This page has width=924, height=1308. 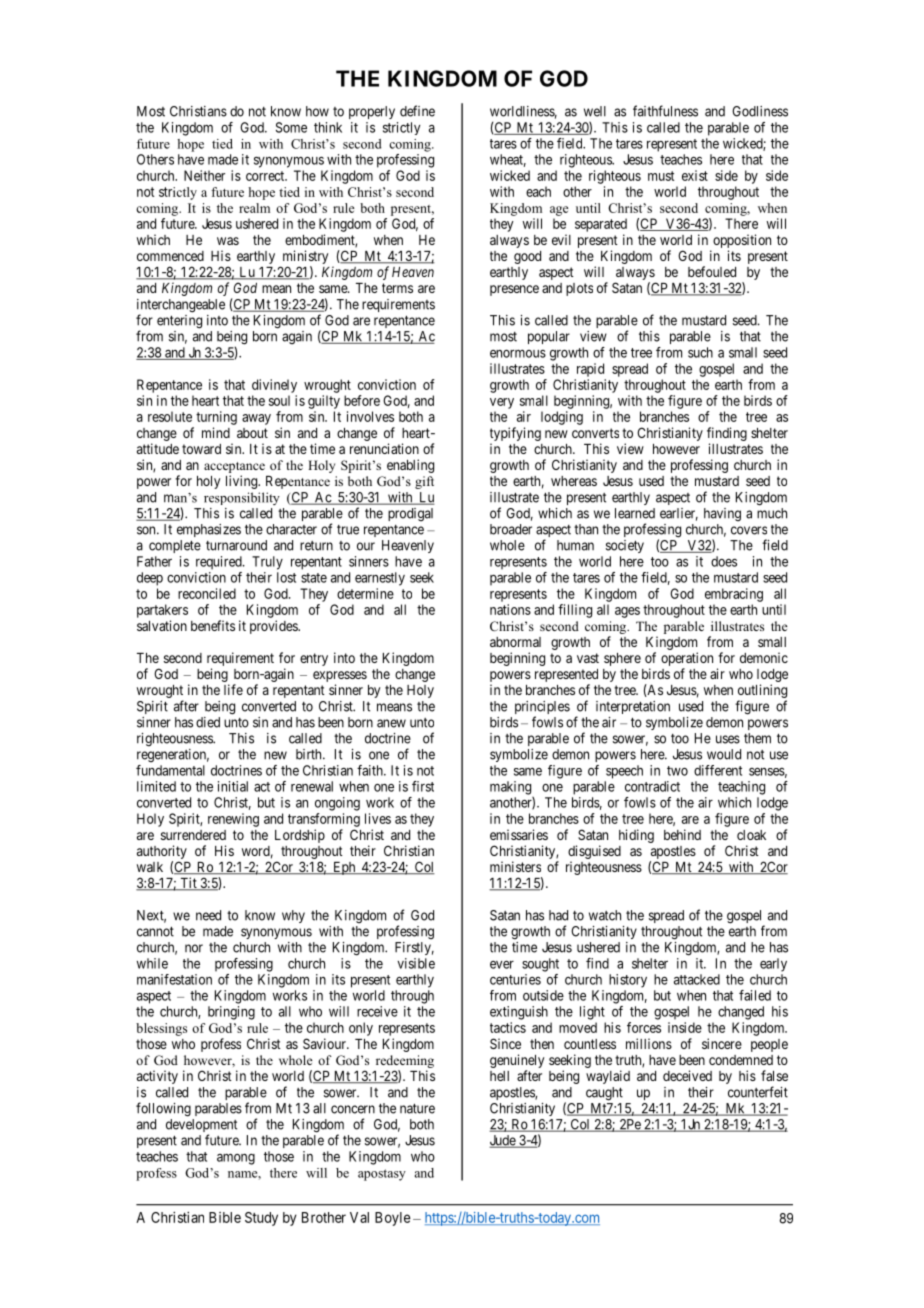 I want to click on define, so click(x=417, y=111).
